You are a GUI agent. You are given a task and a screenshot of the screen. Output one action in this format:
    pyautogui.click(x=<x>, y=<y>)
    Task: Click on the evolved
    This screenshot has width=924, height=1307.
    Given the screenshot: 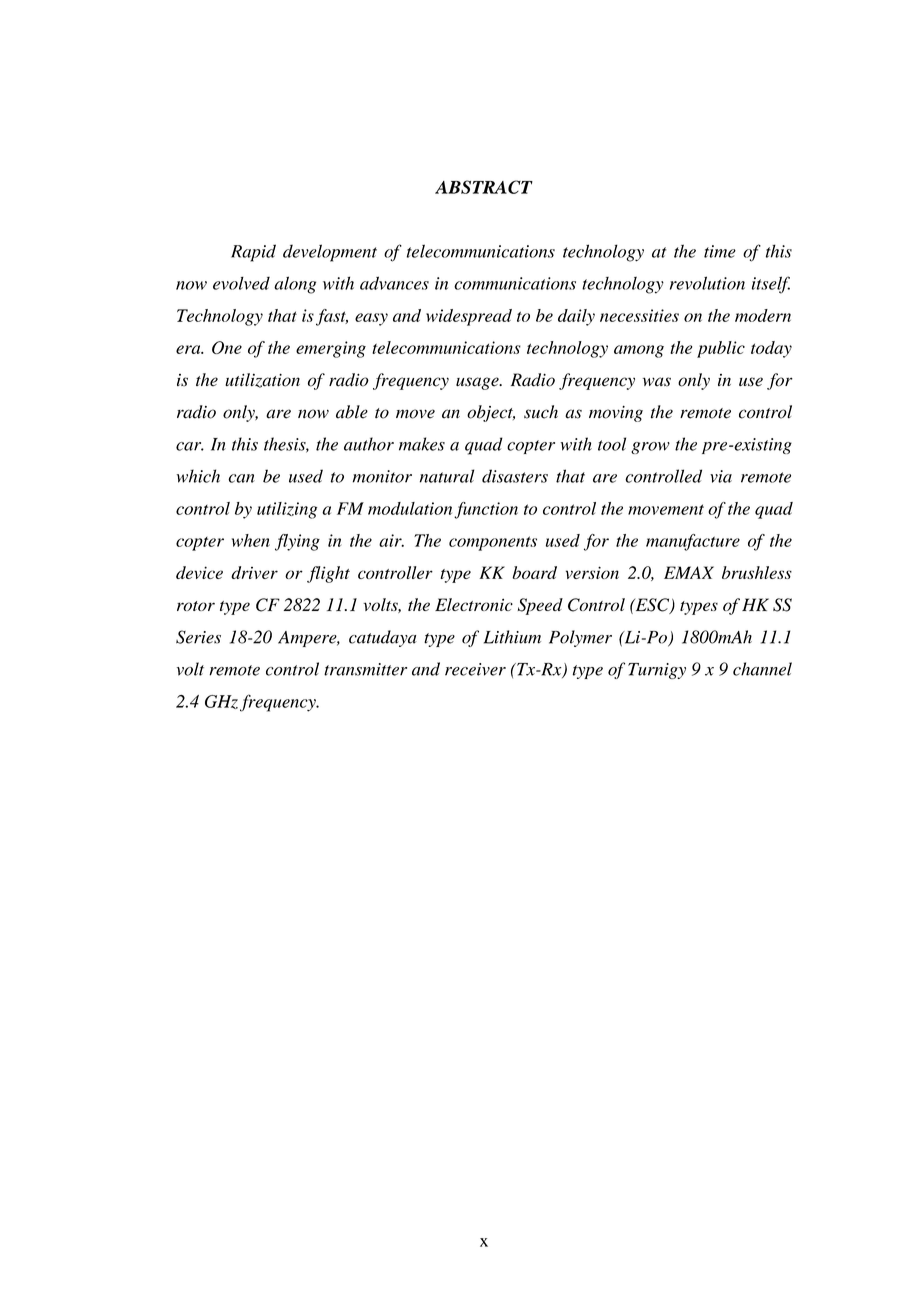 What is the action you would take?
    pyautogui.click(x=241, y=283)
